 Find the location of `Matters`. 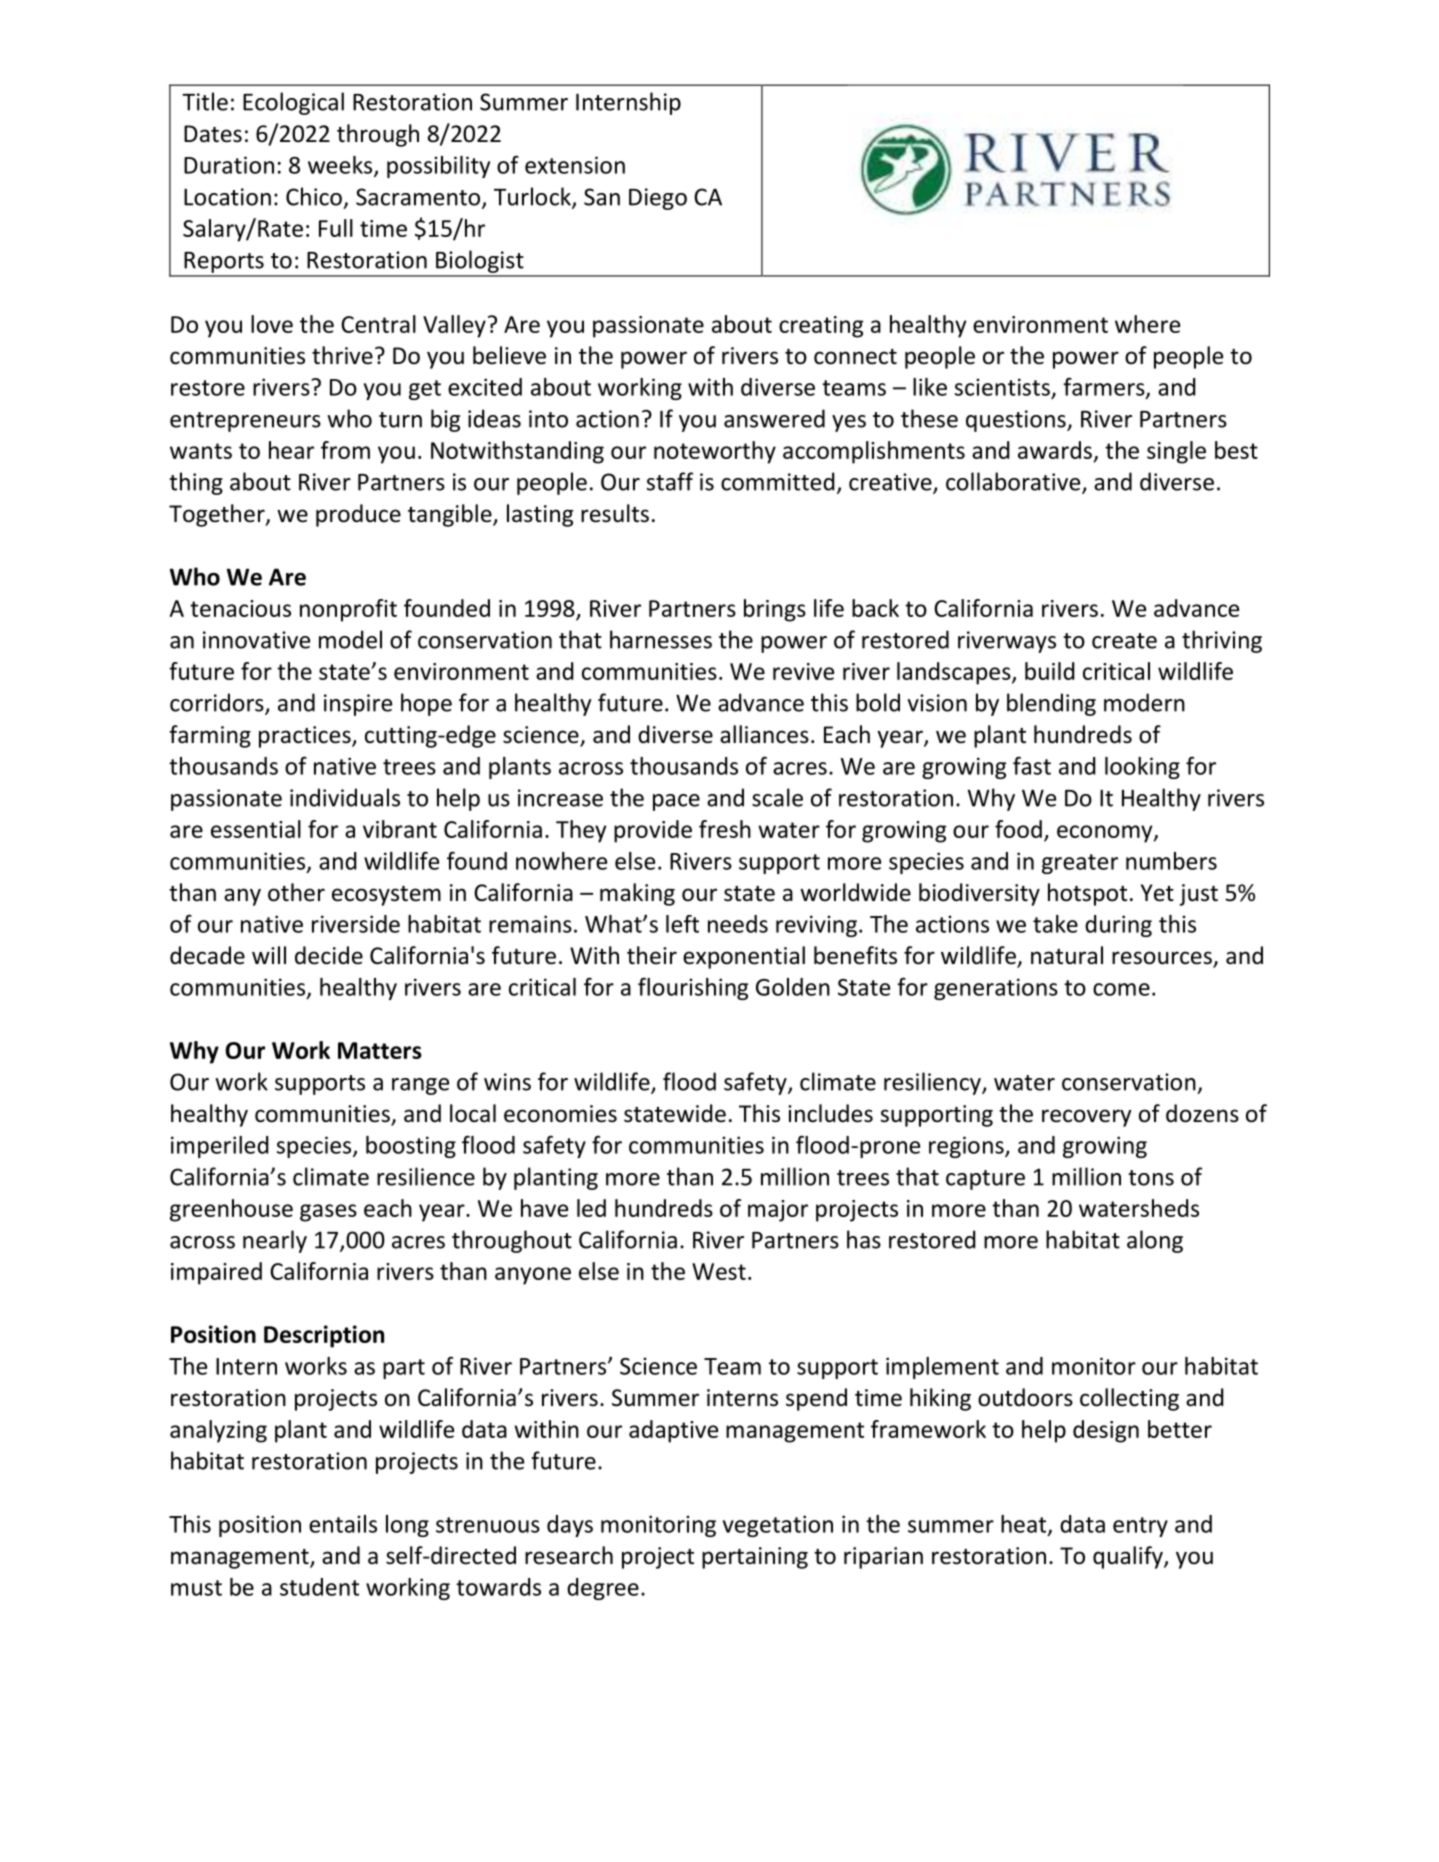

Matters is located at coordinates (380, 1050).
